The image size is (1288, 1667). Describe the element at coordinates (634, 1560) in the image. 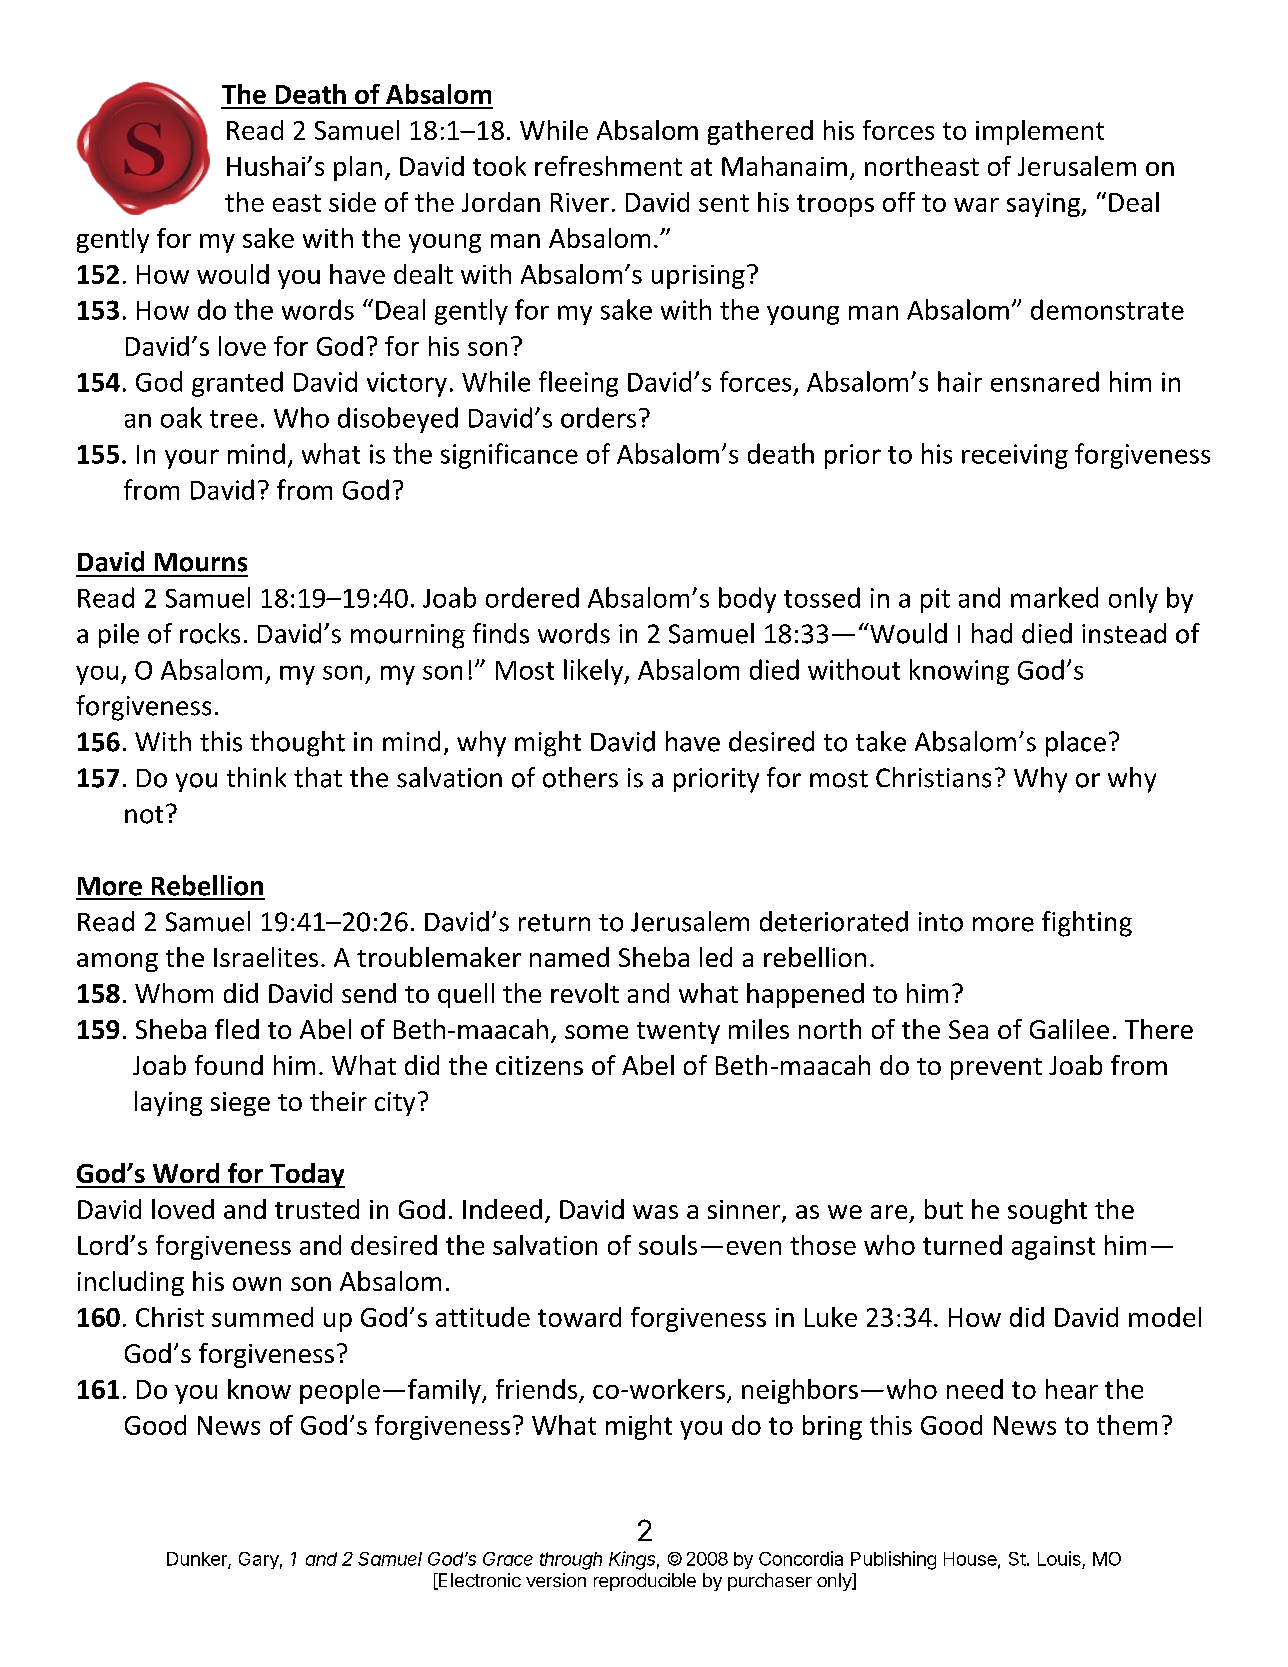

I see `Kings` at that location.
